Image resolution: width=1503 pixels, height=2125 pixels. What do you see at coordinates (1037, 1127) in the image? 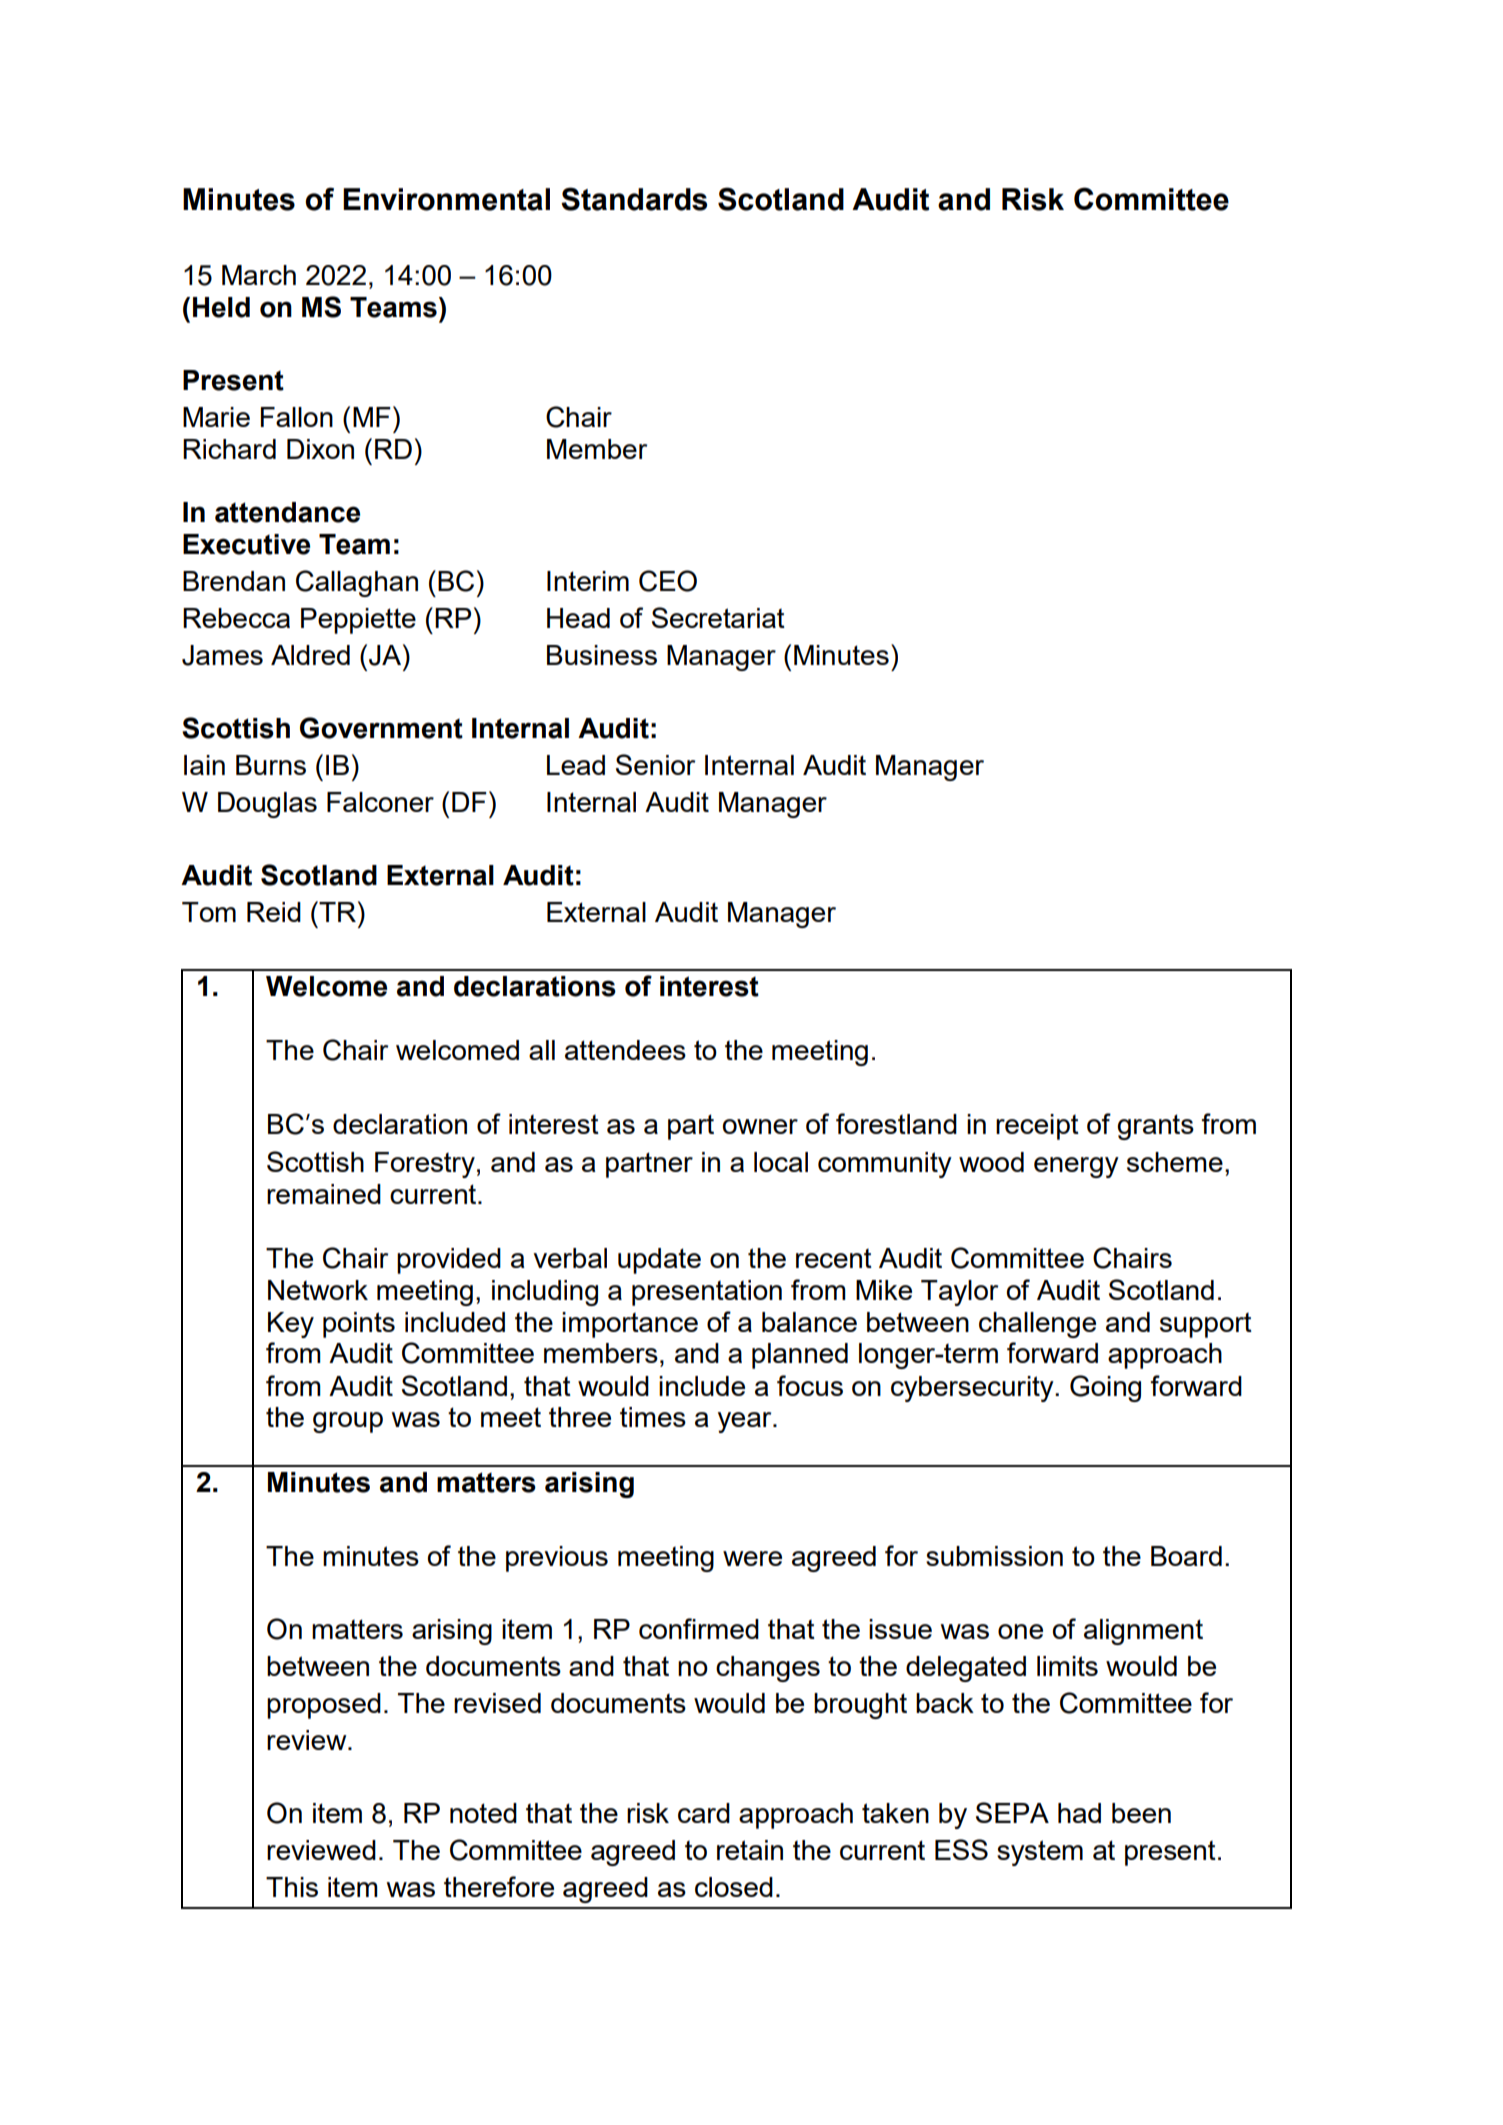
I see `receipt` at bounding box center [1037, 1127].
